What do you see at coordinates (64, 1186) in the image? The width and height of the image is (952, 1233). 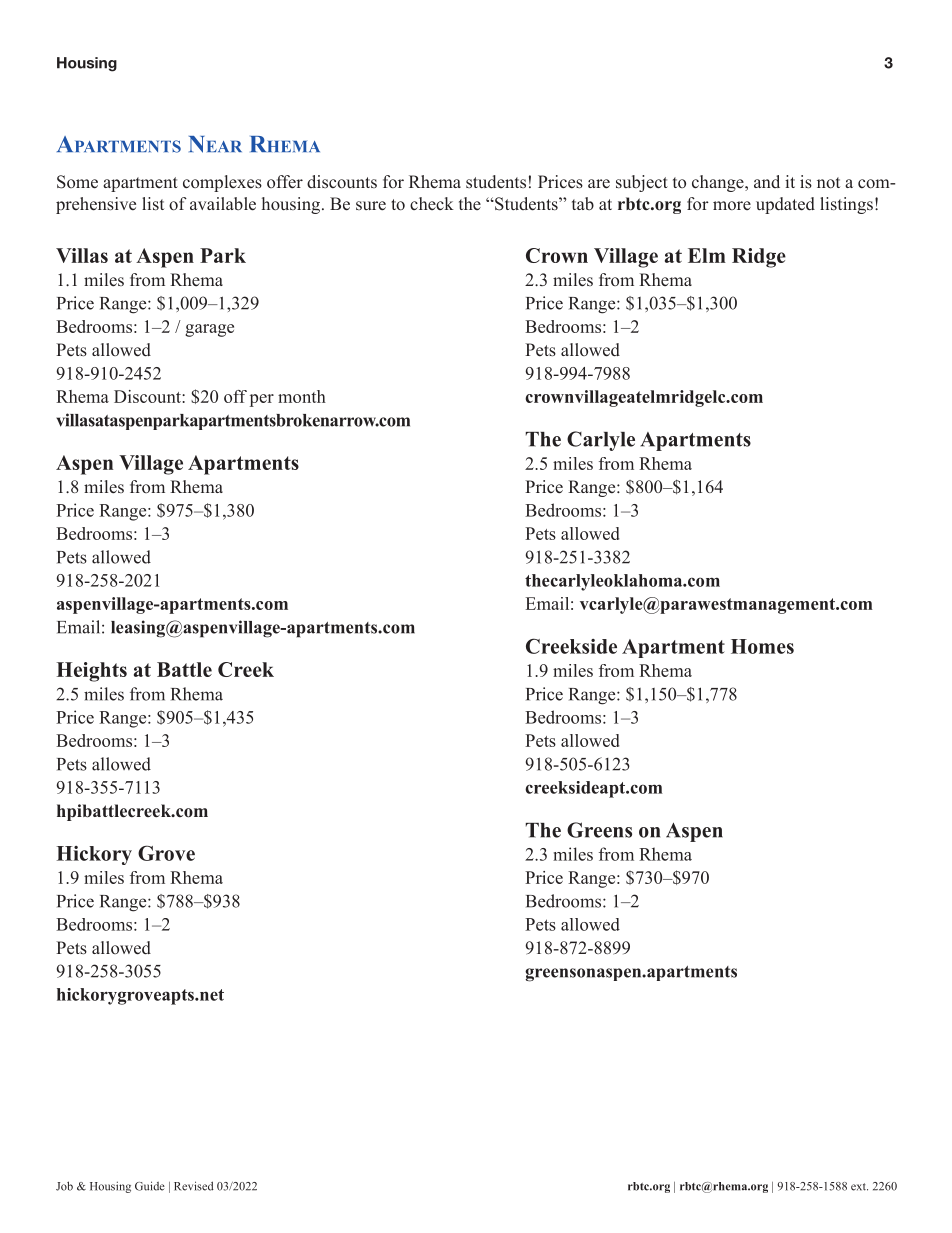 I see `Job` at bounding box center [64, 1186].
